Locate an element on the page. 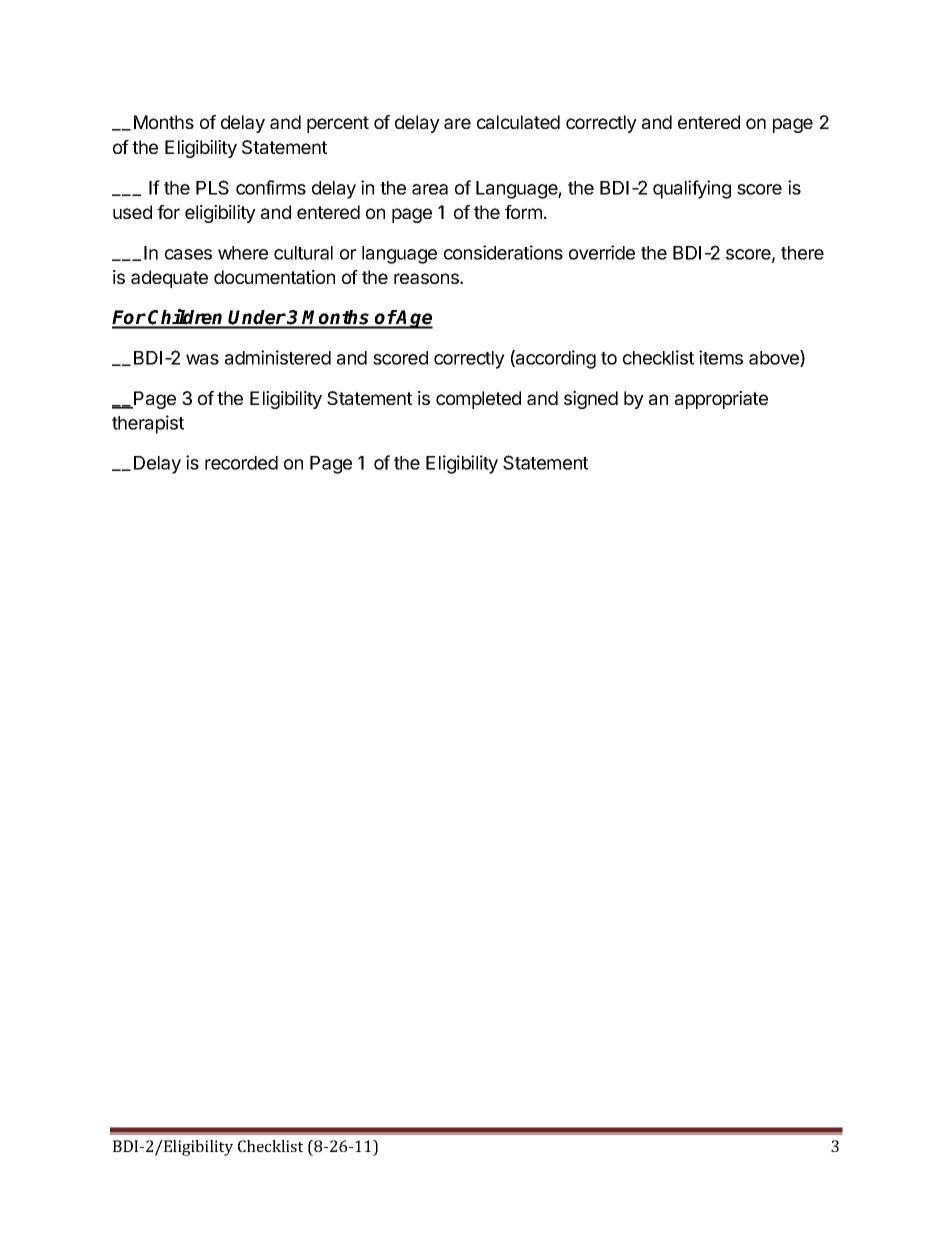 This document has height=1233, width=952. recorded is located at coordinates (241, 463).
